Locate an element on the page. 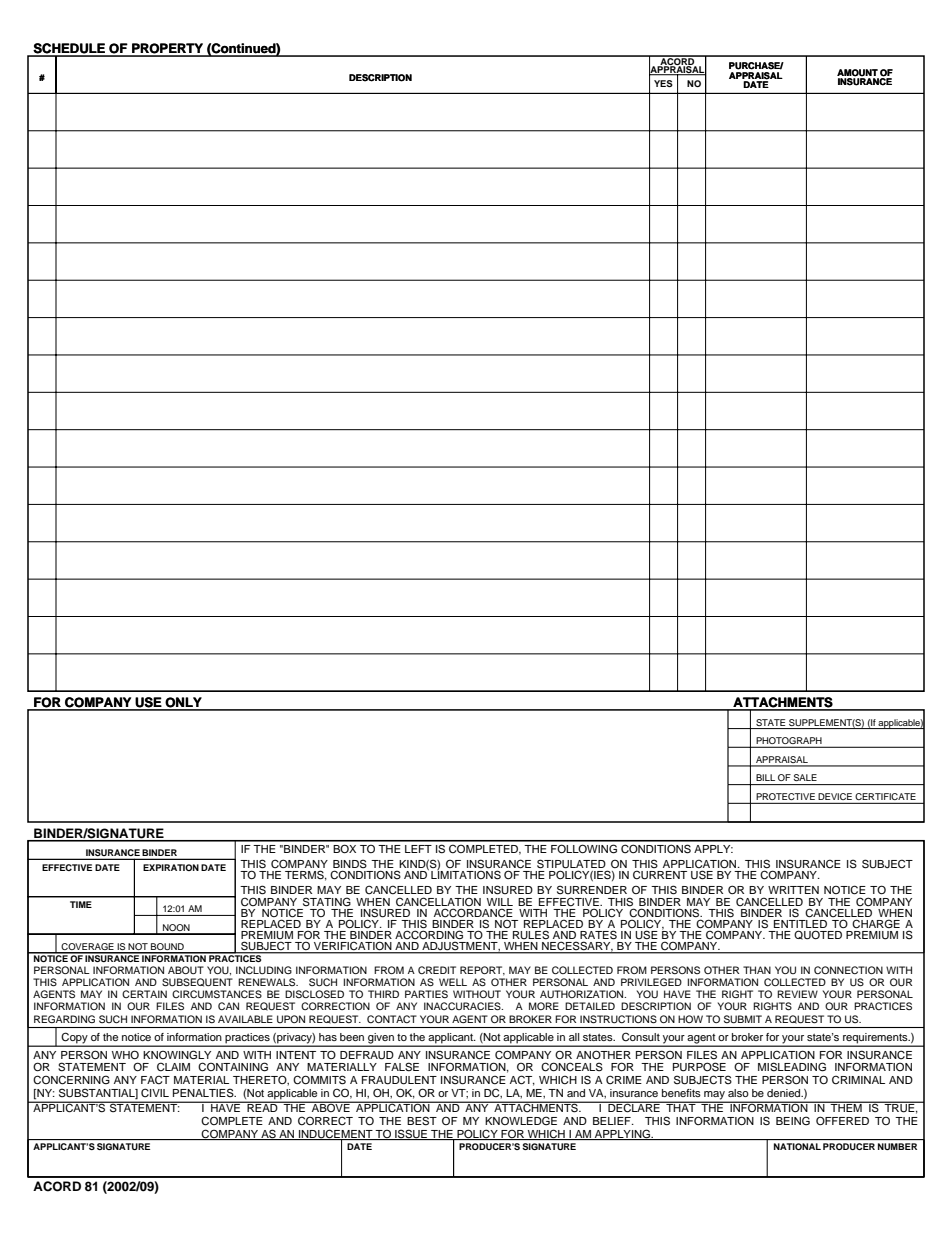 The height and width of the page is (1233, 952). PROPERTY is located at coordinates (167, 49).
